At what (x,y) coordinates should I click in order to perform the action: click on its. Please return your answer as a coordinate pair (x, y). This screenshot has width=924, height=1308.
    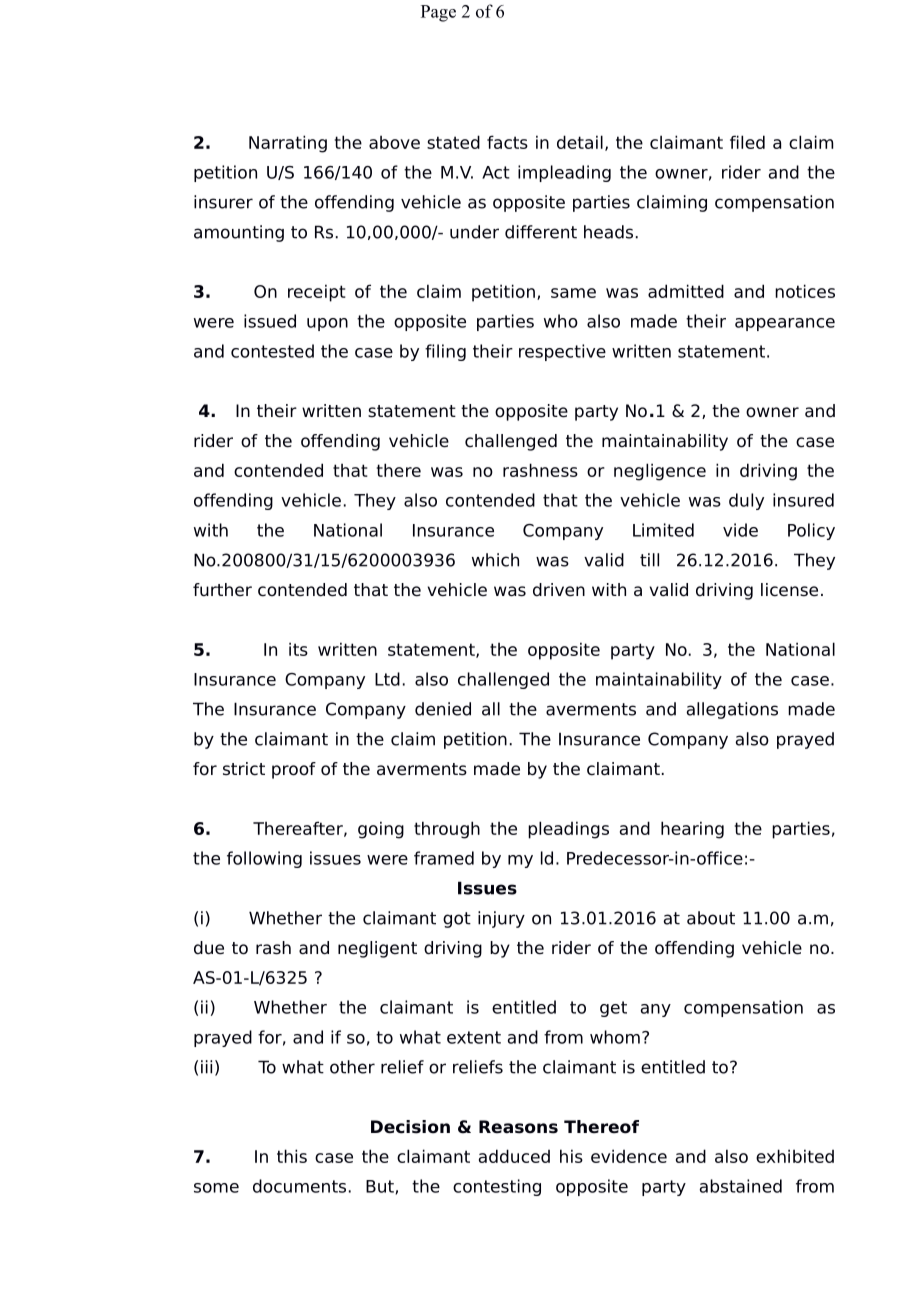
    Looking at the image, I should click on (298, 649).
